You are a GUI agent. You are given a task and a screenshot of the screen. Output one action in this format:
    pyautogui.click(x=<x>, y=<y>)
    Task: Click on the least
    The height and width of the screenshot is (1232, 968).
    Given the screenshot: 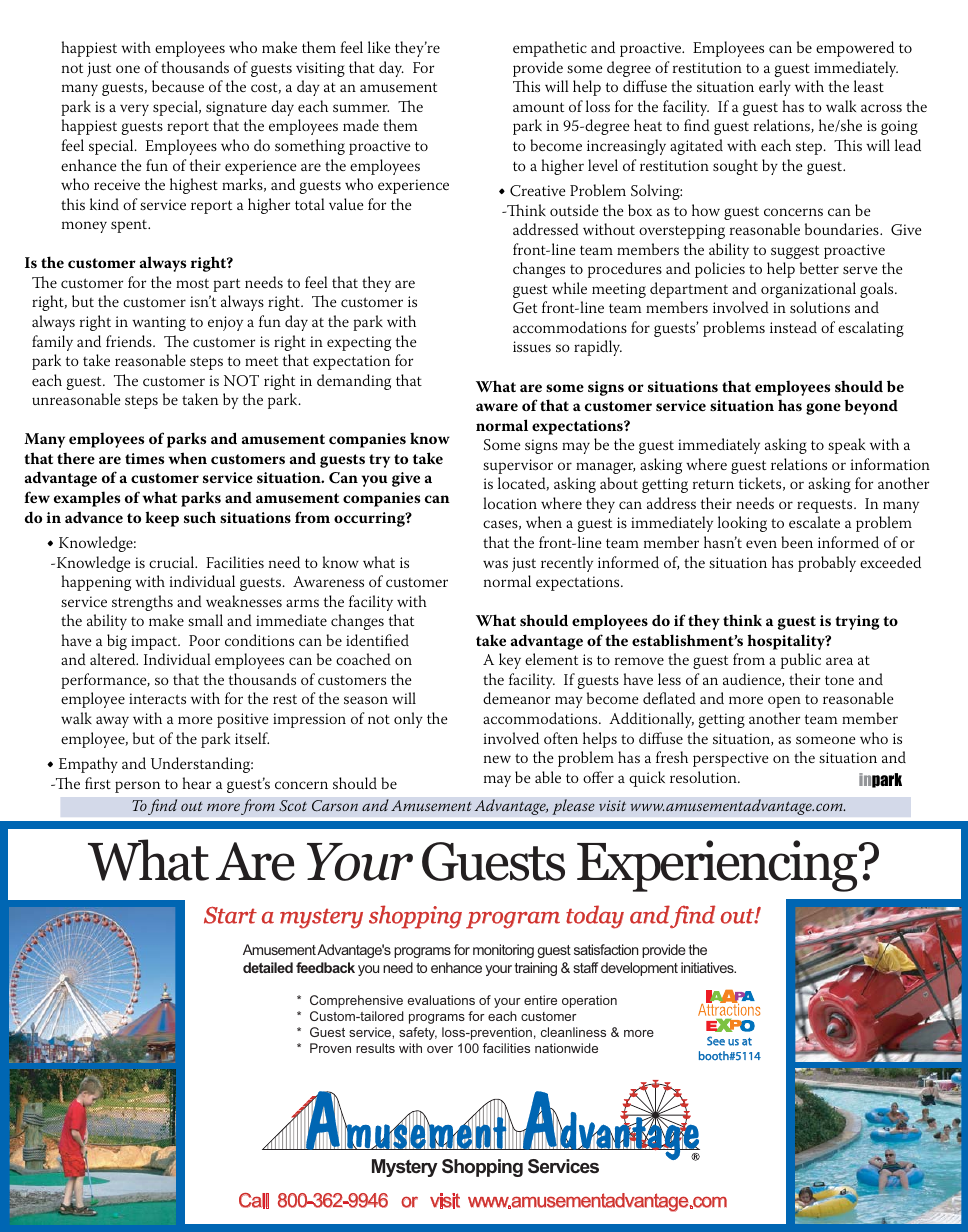 What is the action you would take?
    pyautogui.click(x=869, y=86)
